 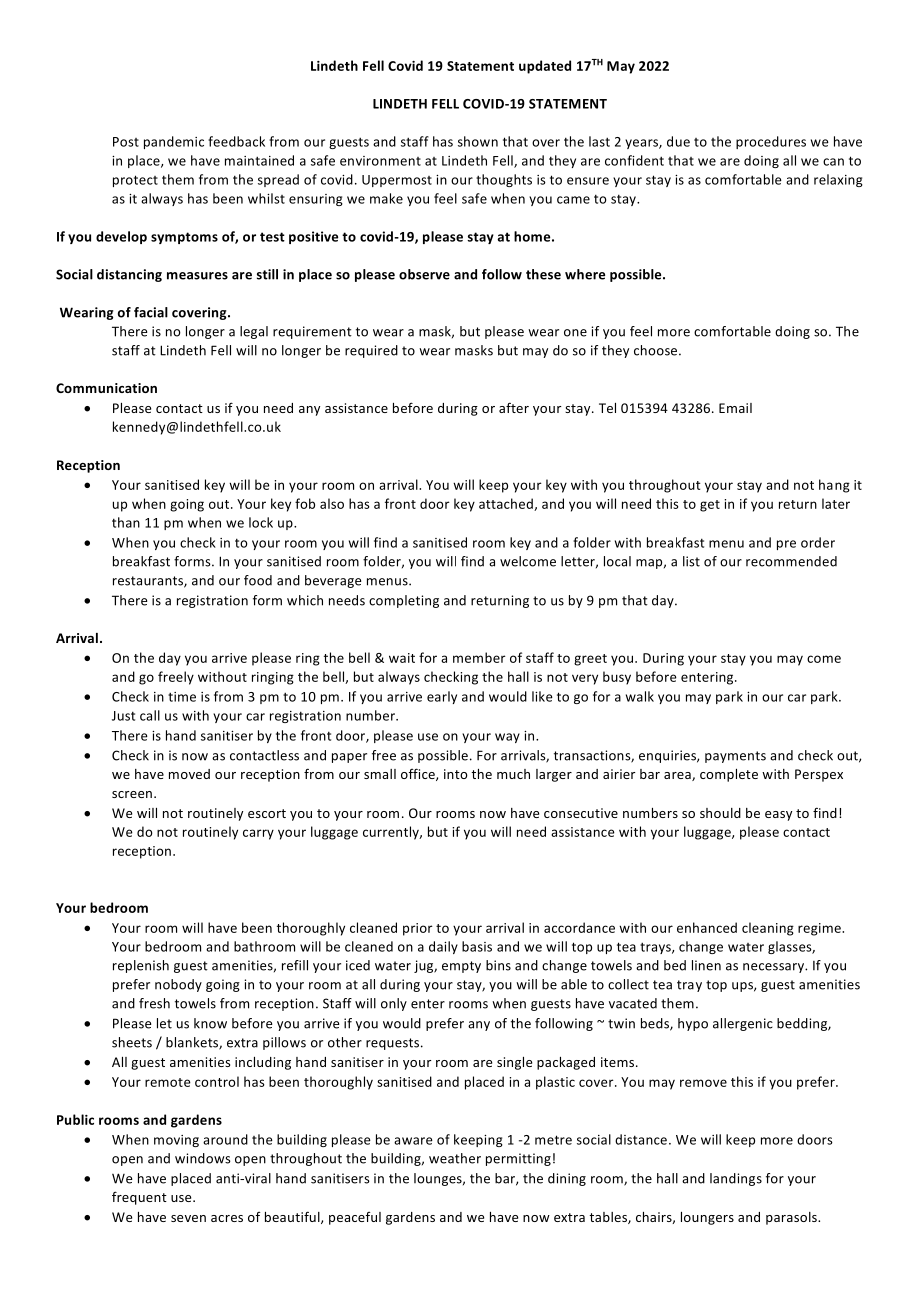 What do you see at coordinates (514, 407) in the screenshot?
I see `after` at bounding box center [514, 407].
